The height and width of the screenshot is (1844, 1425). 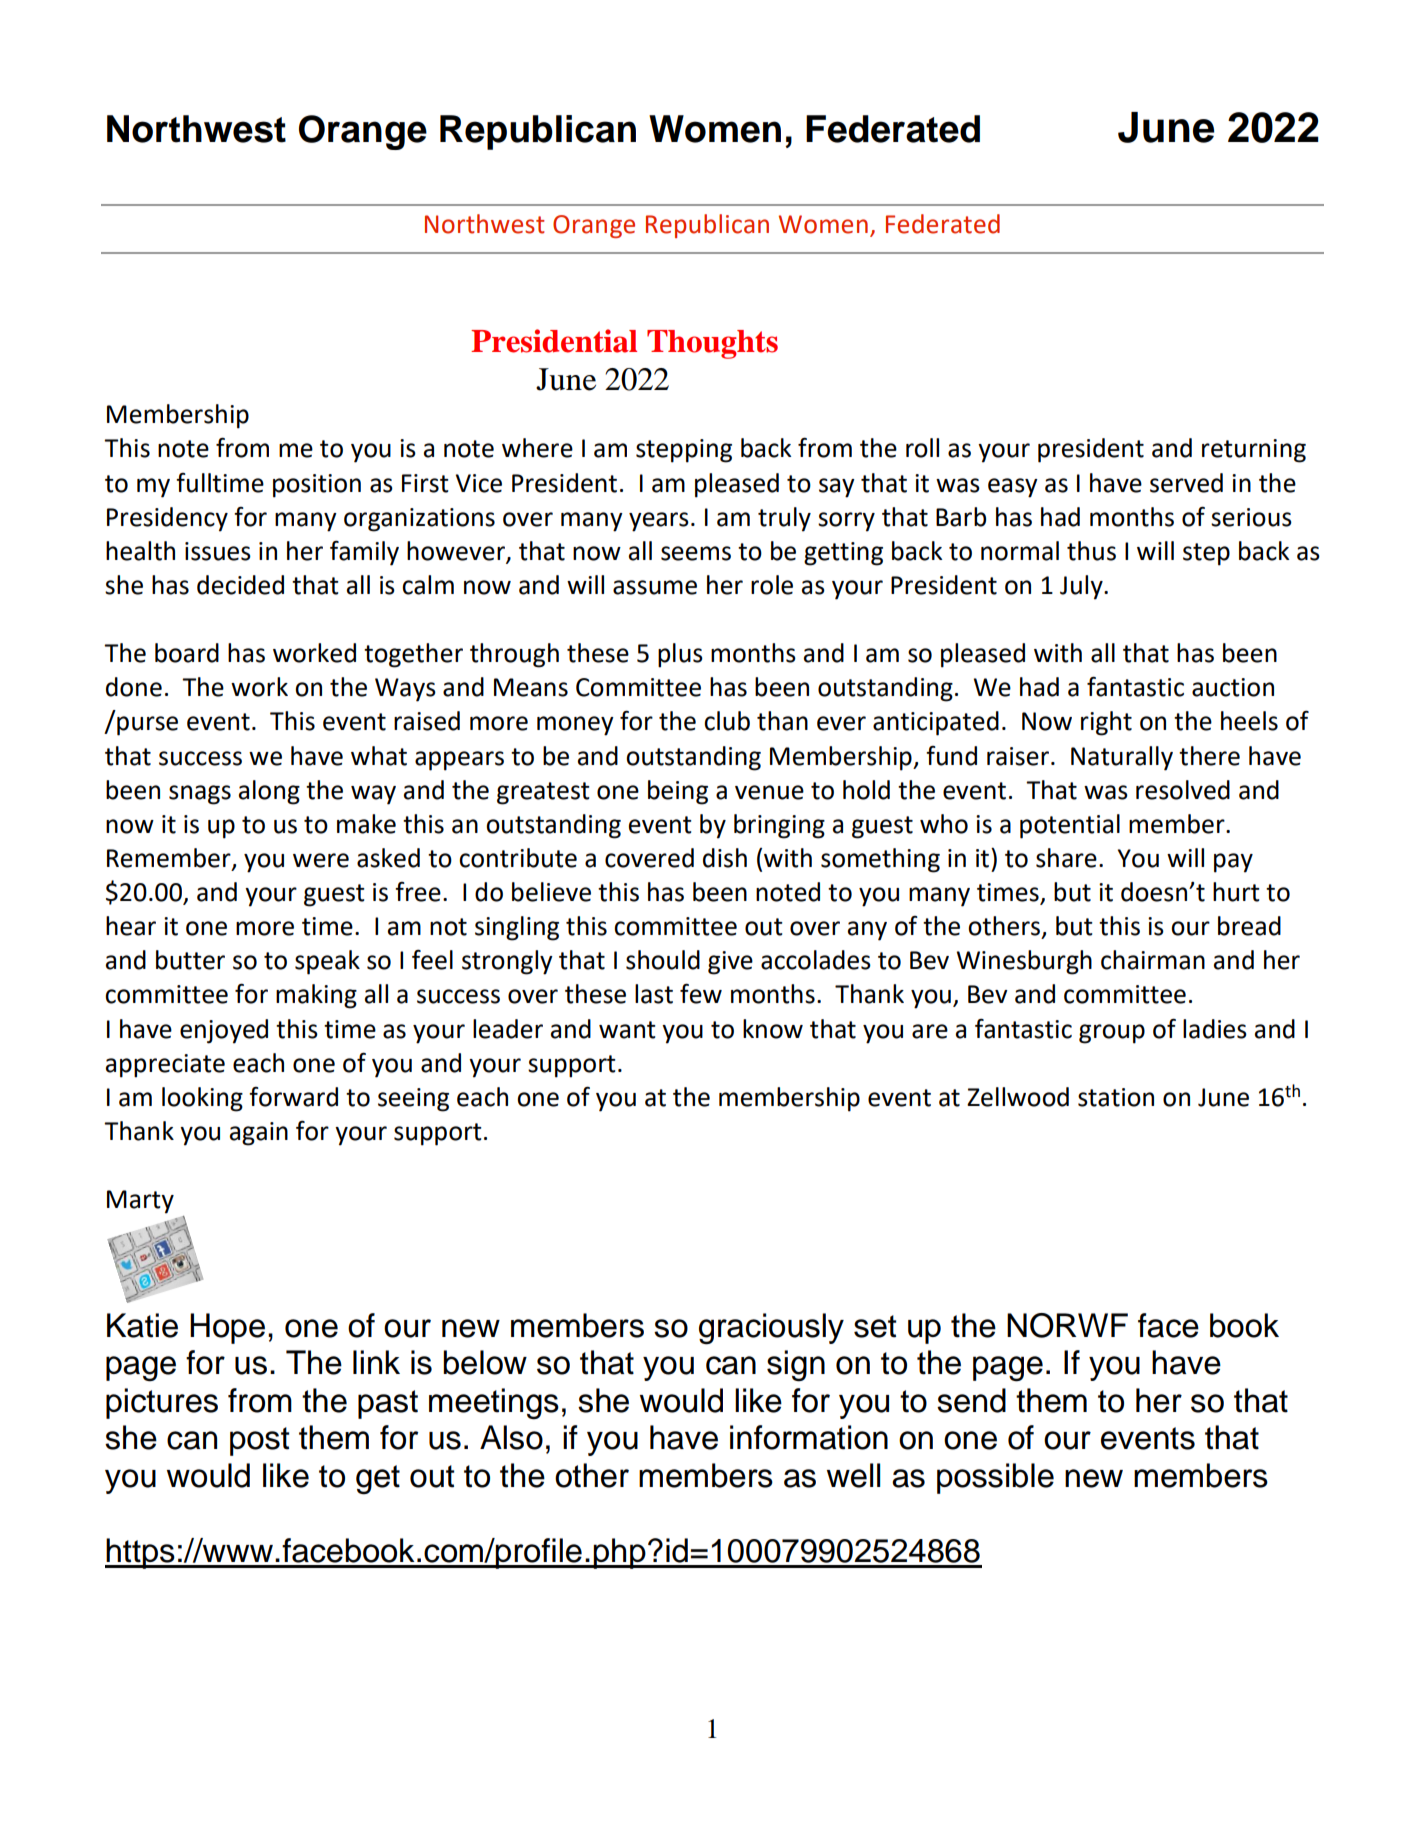 I want to click on position, so click(x=317, y=486).
